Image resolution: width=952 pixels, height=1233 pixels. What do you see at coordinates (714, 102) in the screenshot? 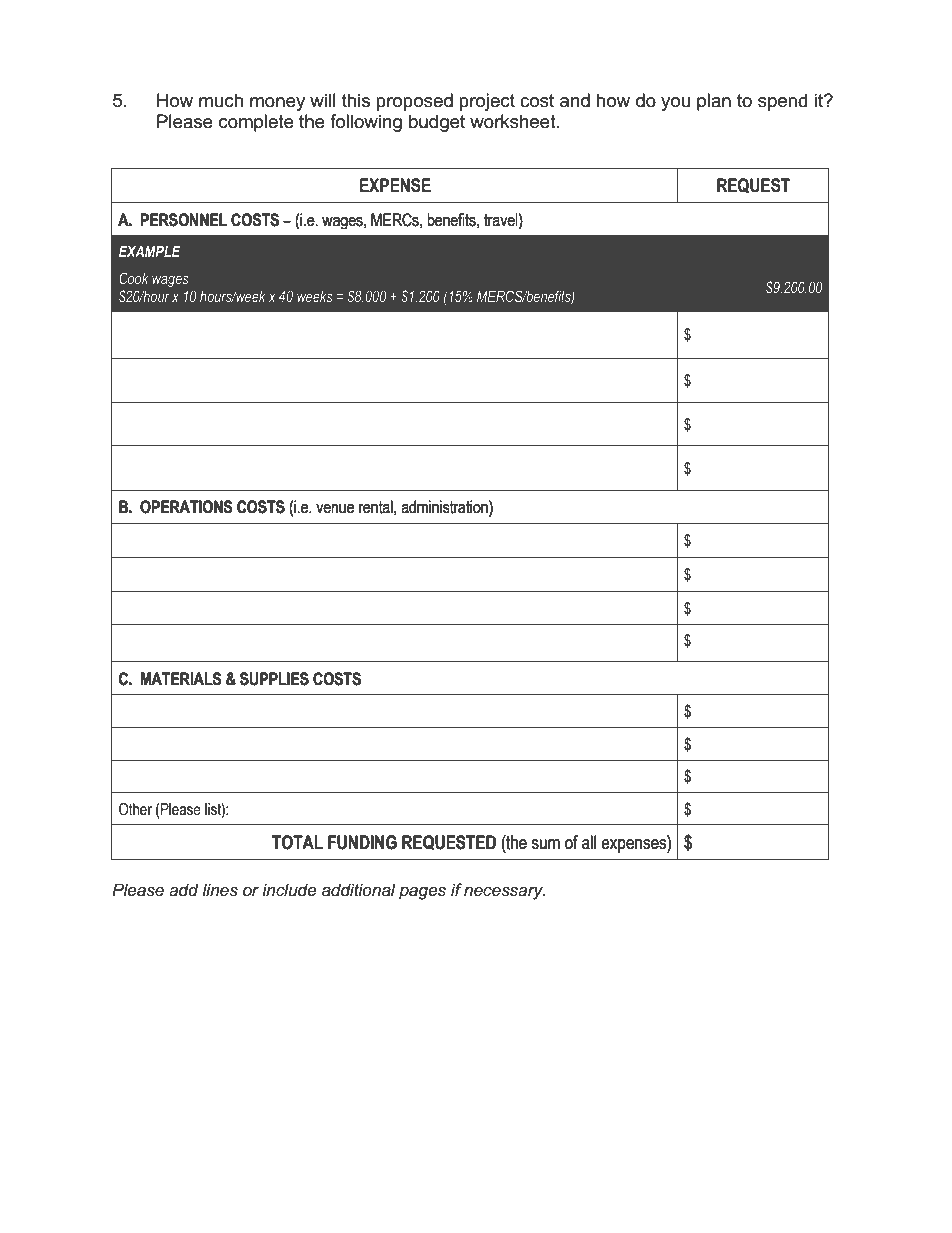
I see `plan` at bounding box center [714, 102].
